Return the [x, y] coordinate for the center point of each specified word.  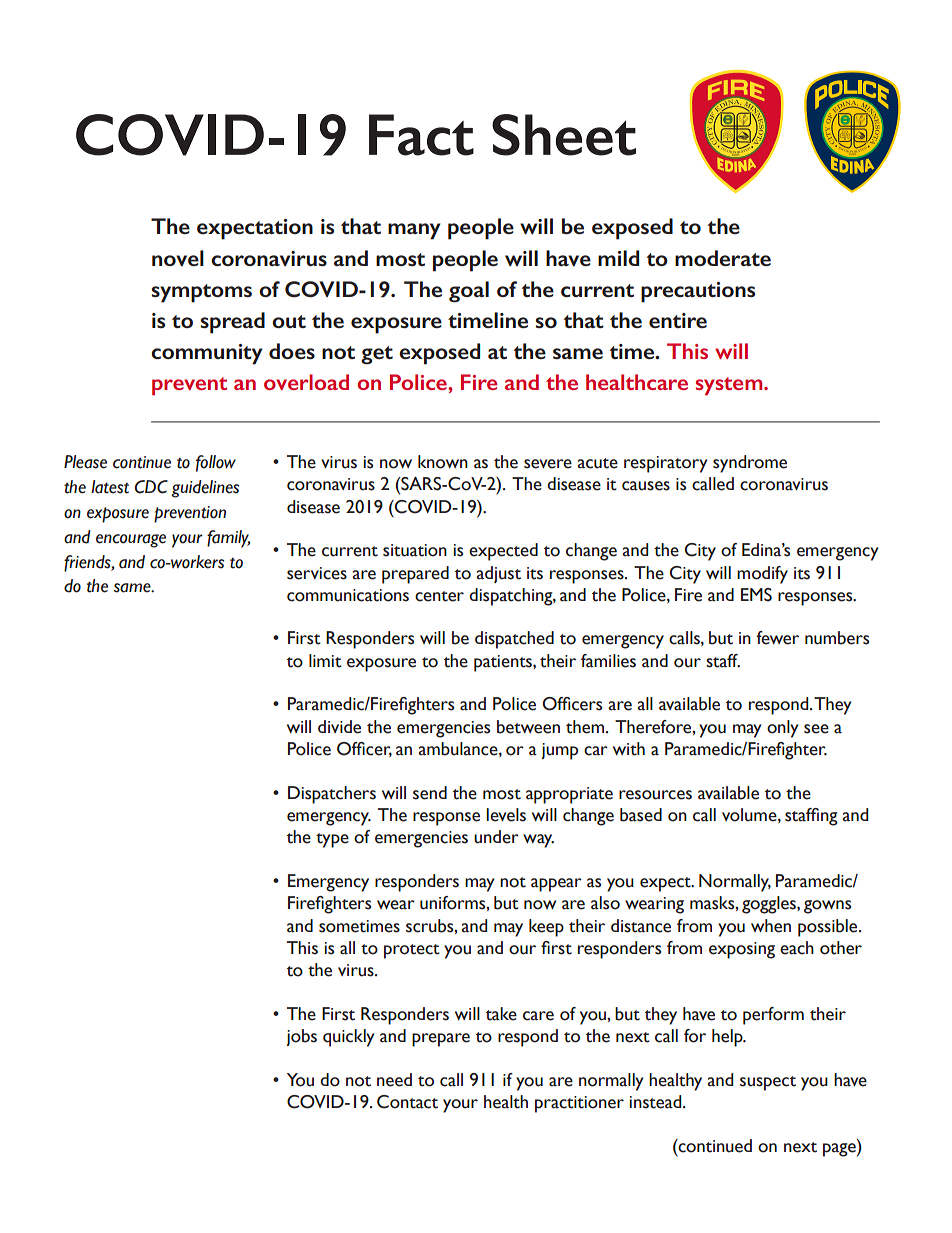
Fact [421, 135]
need [394, 1080]
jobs [302, 1037]
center [439, 596]
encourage [131, 541]
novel [178, 258]
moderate [723, 258]
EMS [756, 595]
